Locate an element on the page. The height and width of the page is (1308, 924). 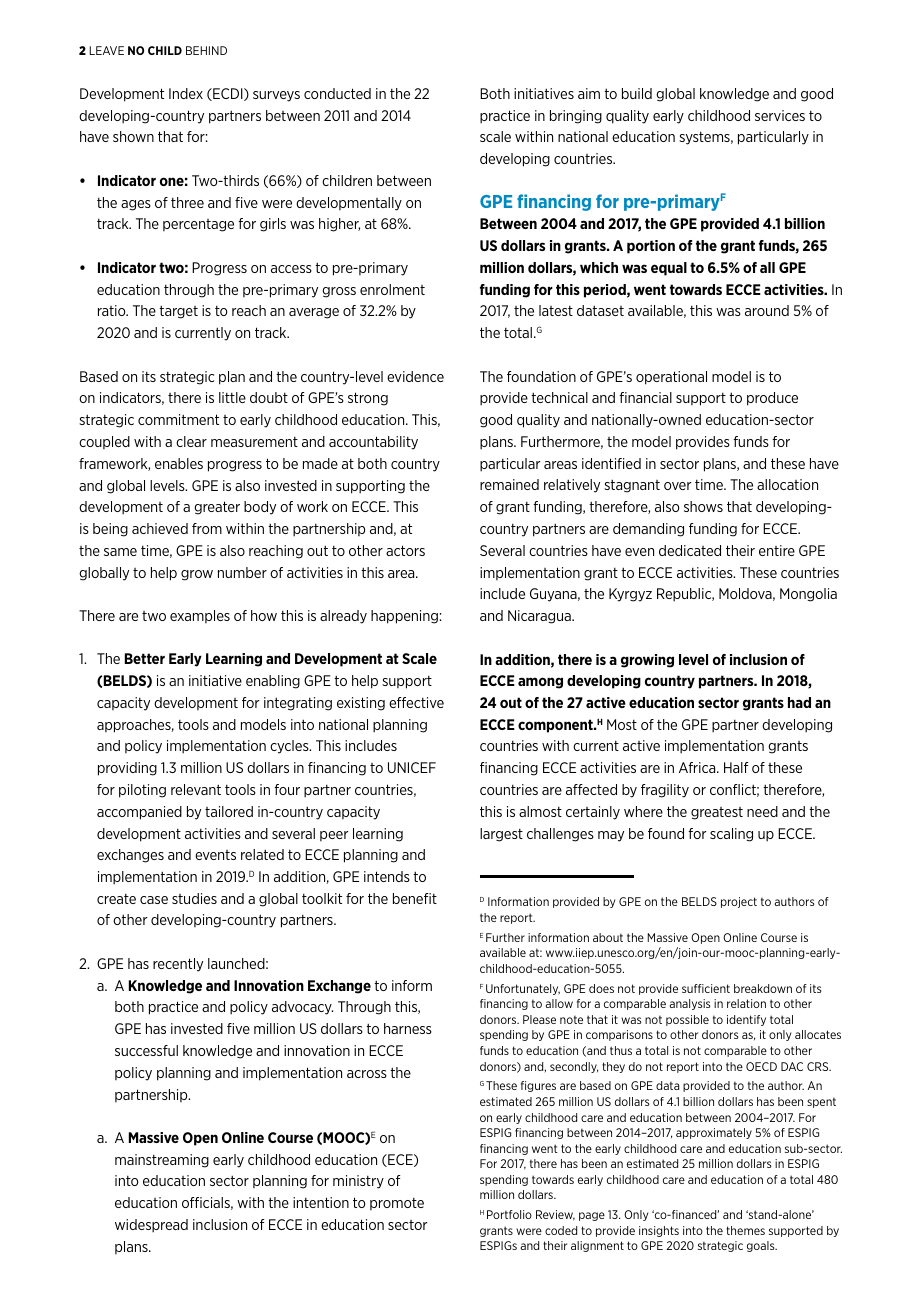
examples is located at coordinates (200, 616).
